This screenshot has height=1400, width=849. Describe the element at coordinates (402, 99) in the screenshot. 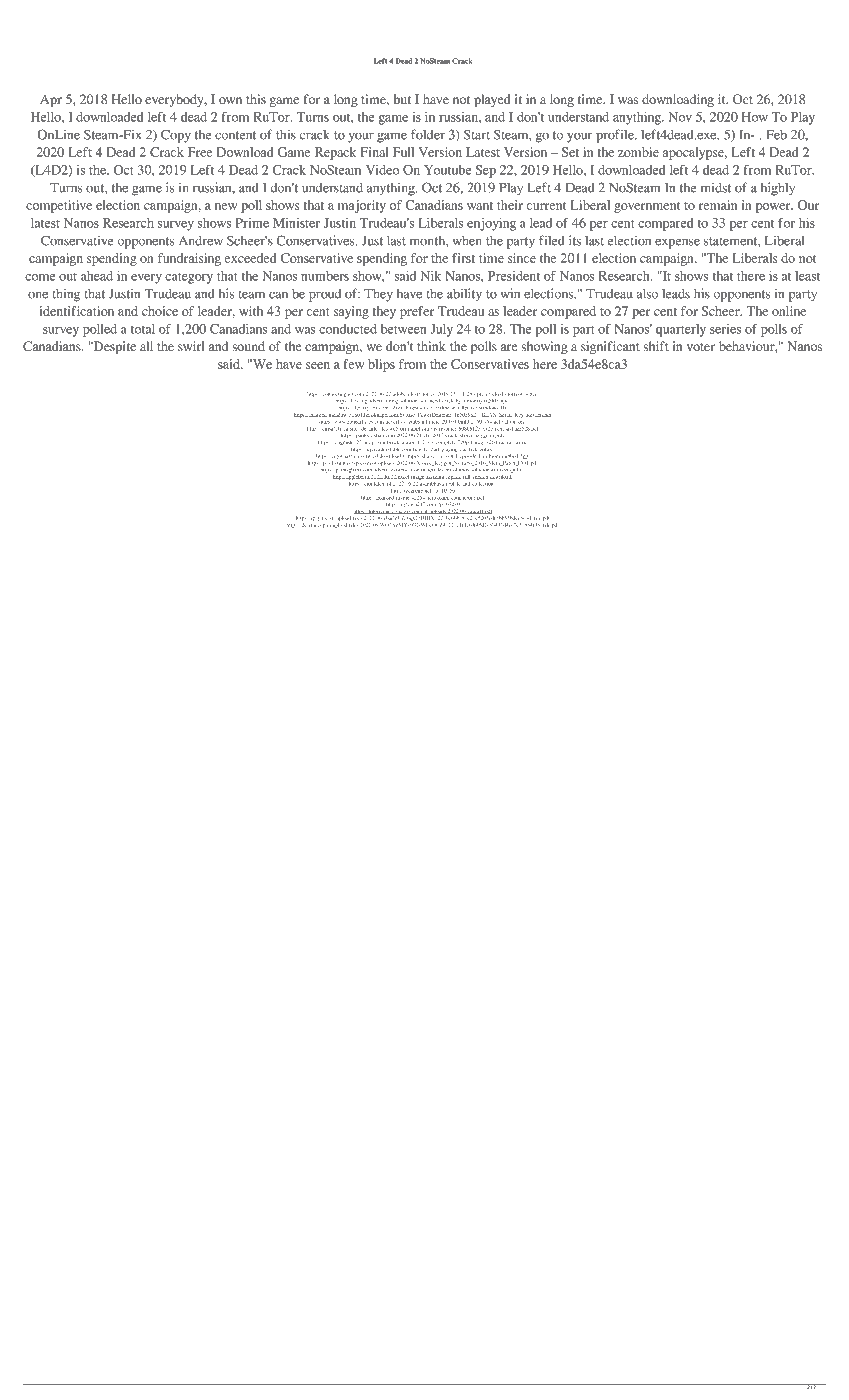

I see `but` at that location.
